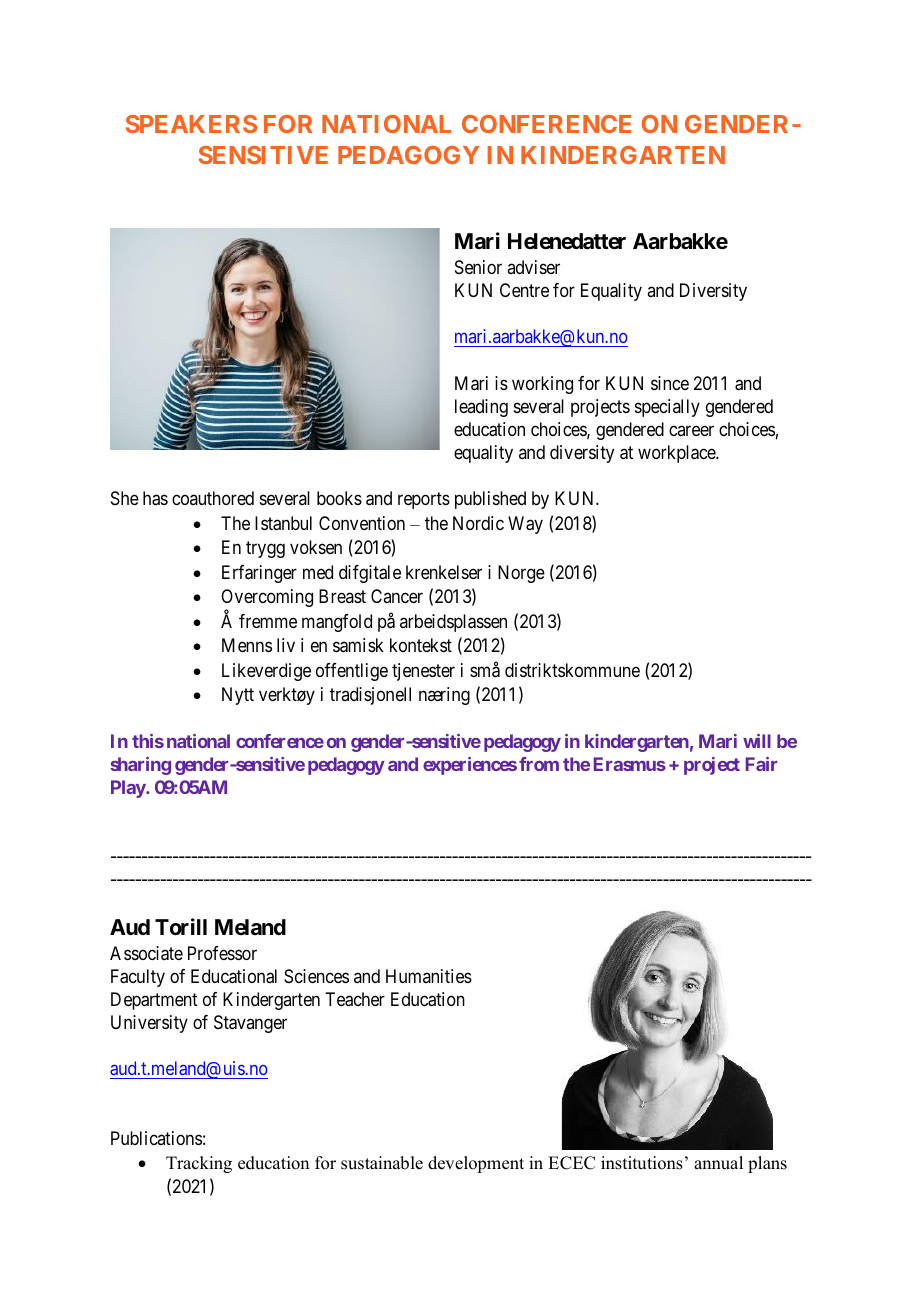 The image size is (924, 1308). I want to click on since, so click(670, 383).
